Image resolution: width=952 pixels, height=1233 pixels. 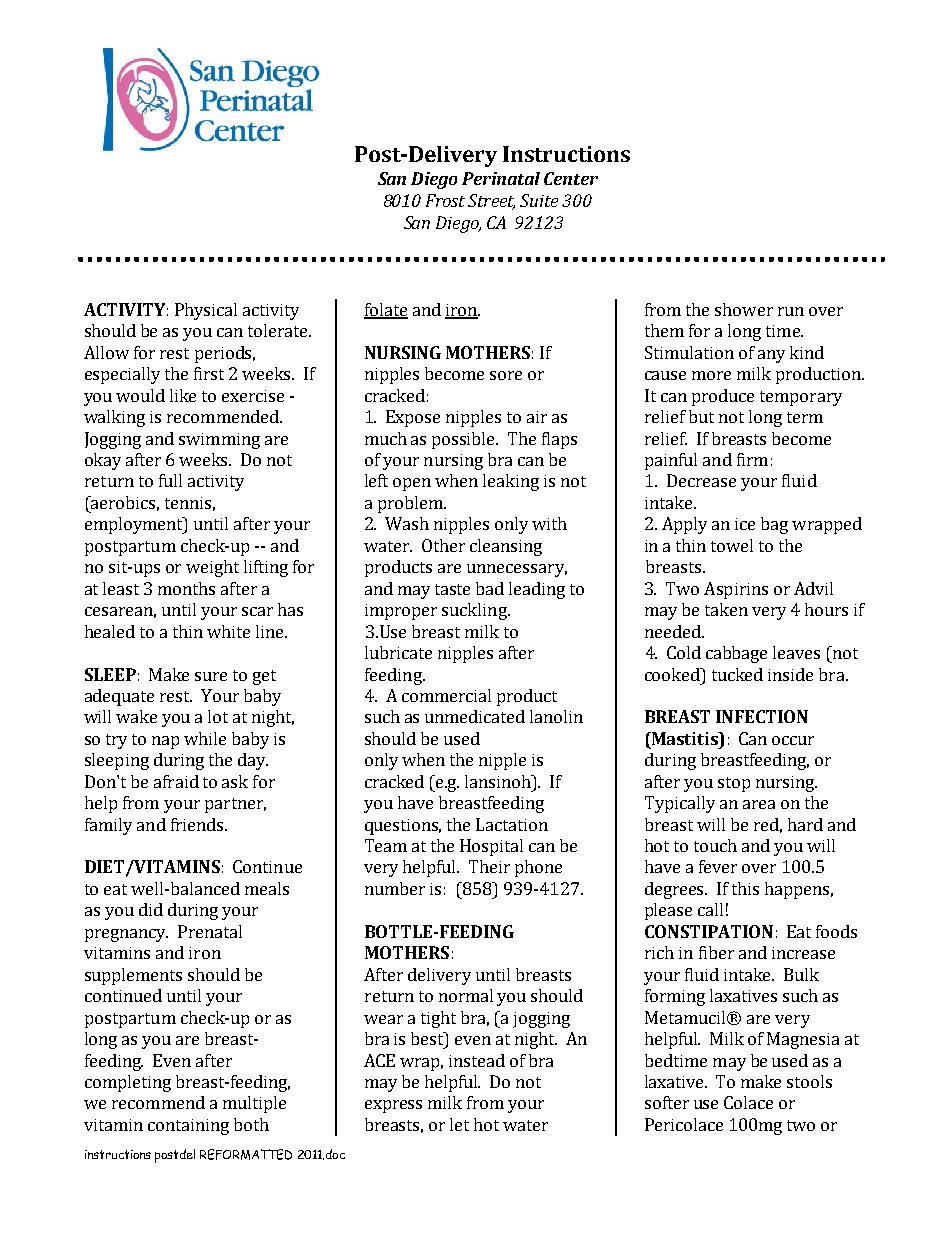 What do you see at coordinates (206, 311) in the screenshot?
I see `Physical` at bounding box center [206, 311].
